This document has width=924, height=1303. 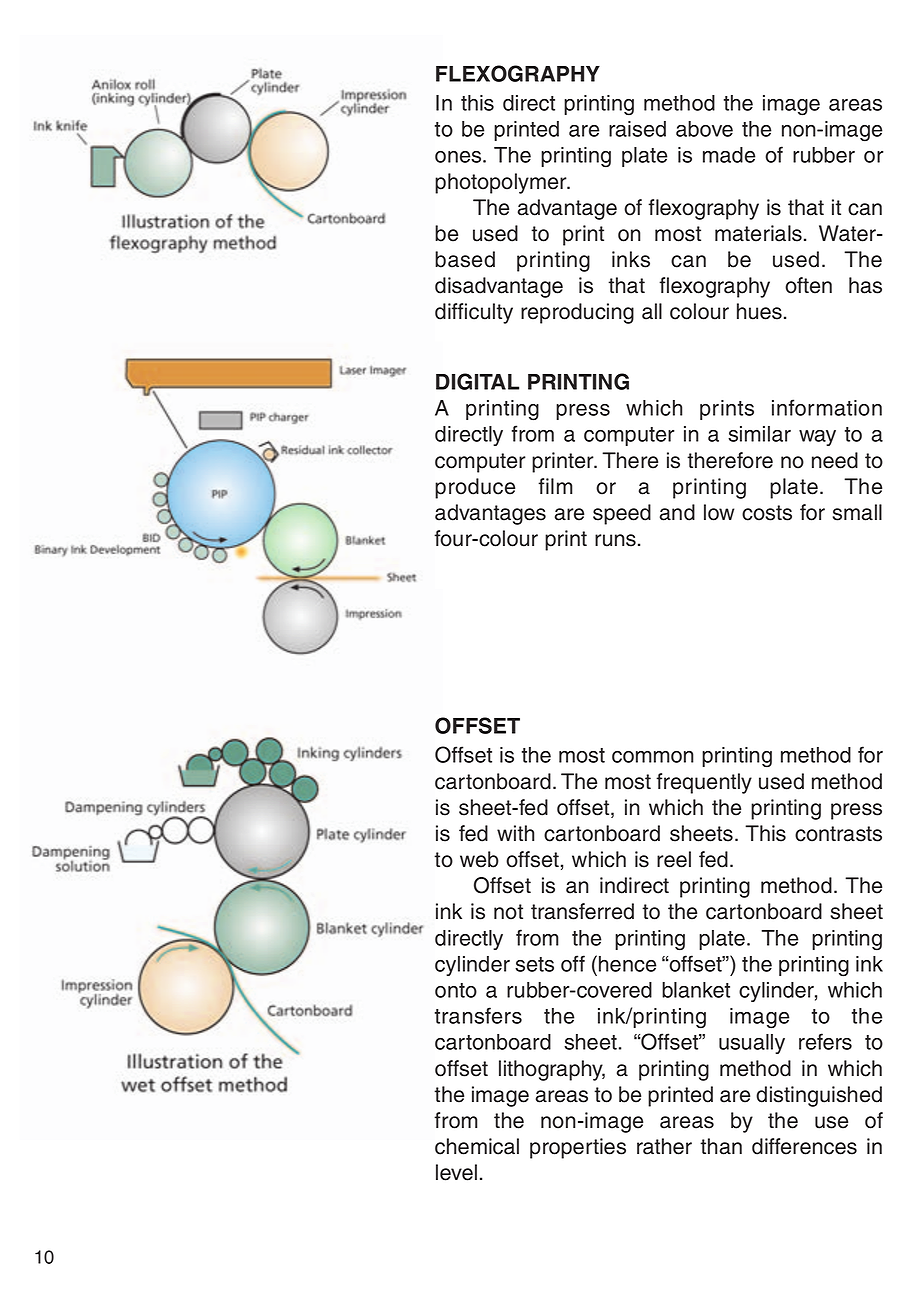 What do you see at coordinates (502, 183) in the document?
I see `photopolymer` at bounding box center [502, 183].
